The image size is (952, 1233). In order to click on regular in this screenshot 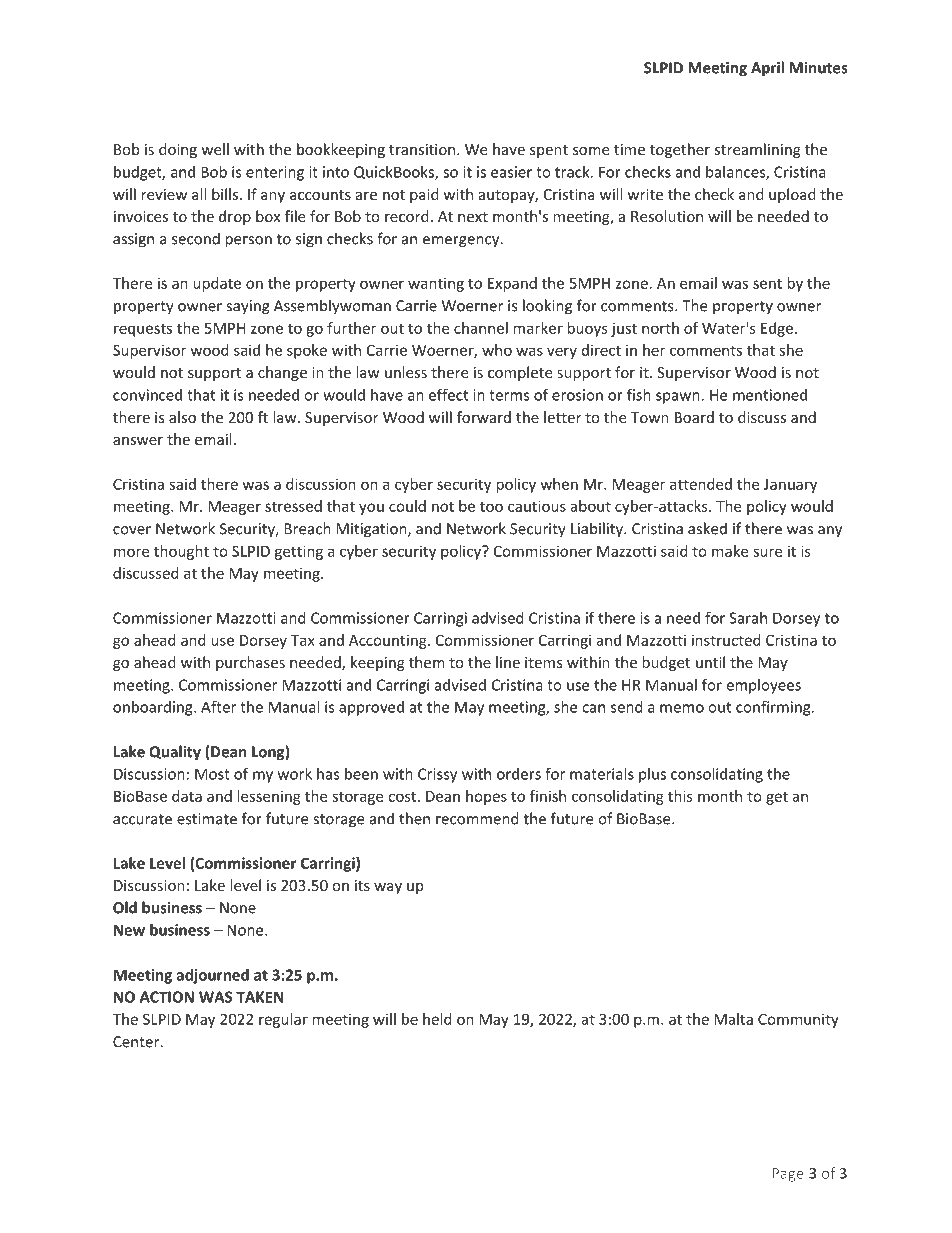, I will do `click(283, 1020)`.
